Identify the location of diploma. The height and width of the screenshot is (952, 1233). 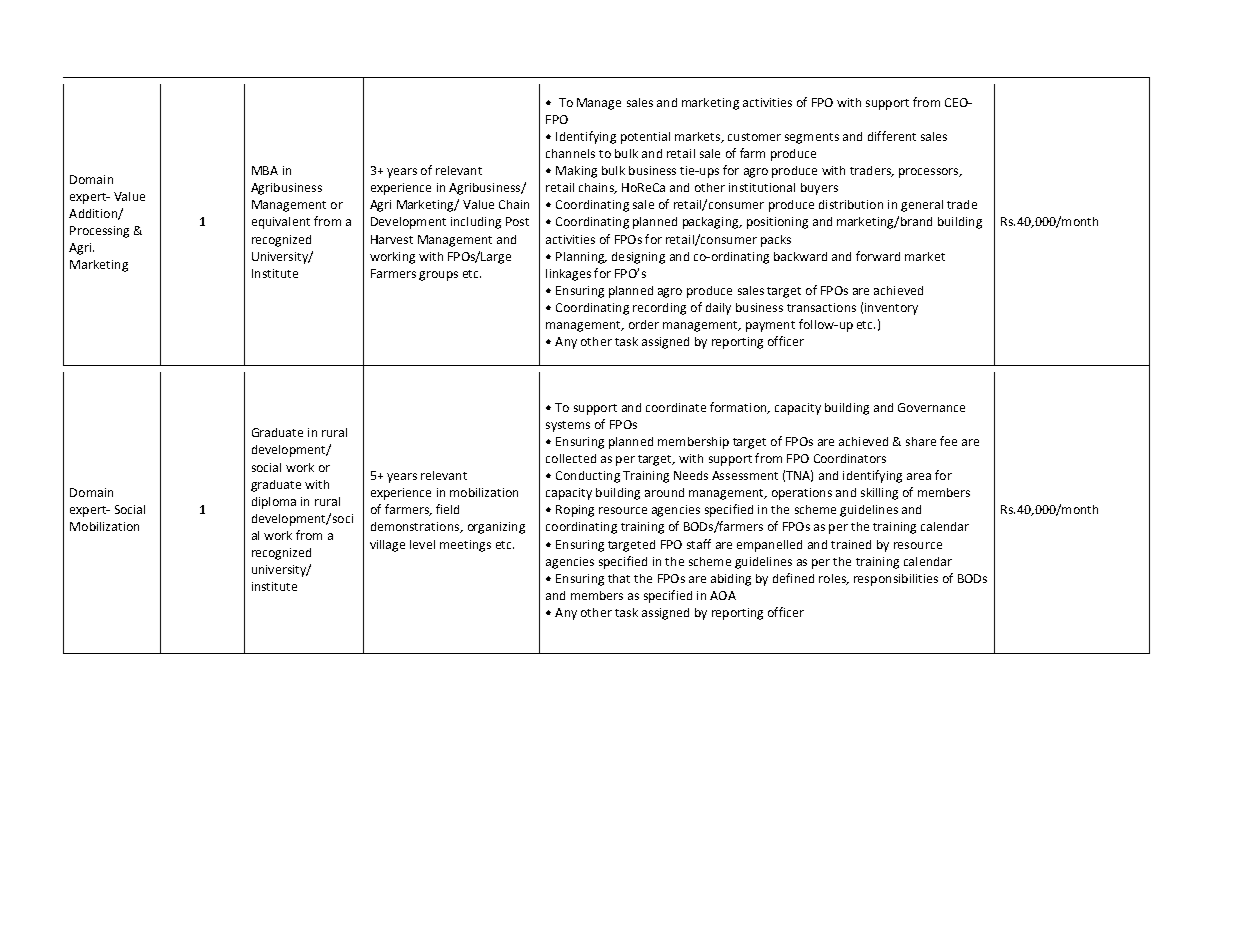
(274, 503).
